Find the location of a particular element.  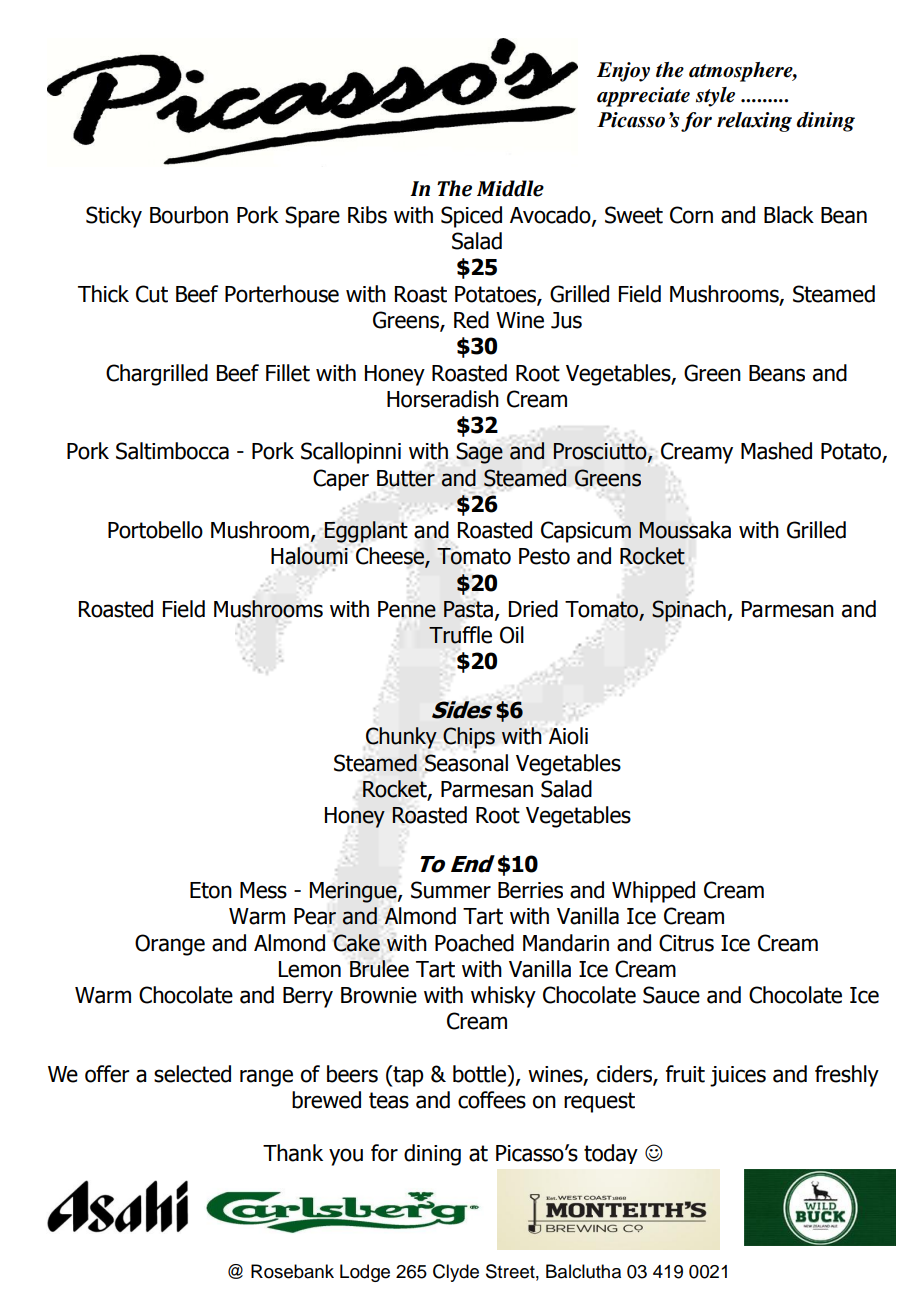

Middle is located at coordinates (510, 188).
